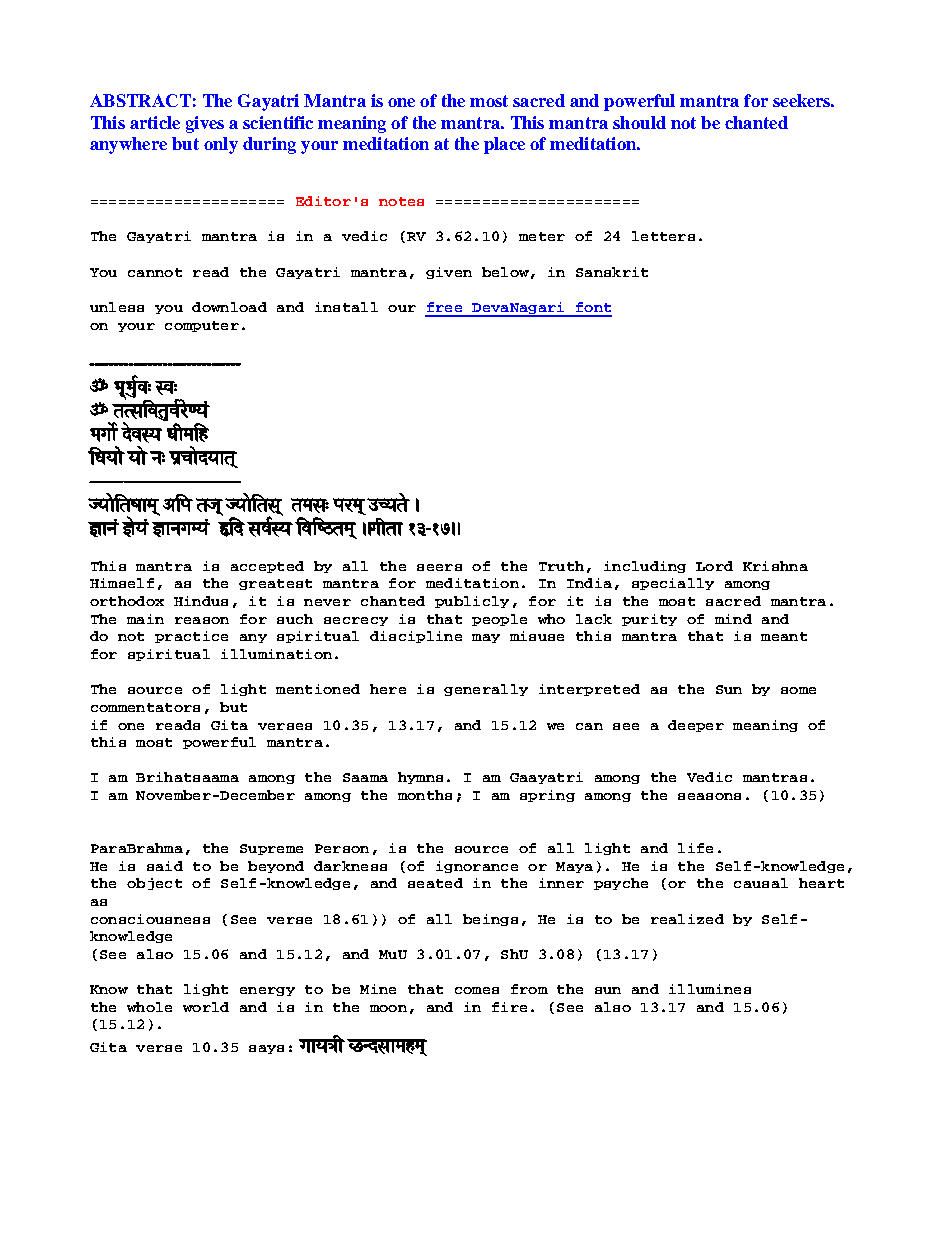 This screenshot has width=952, height=1233. Describe the element at coordinates (486, 690) in the screenshot. I see `generally` at that location.
